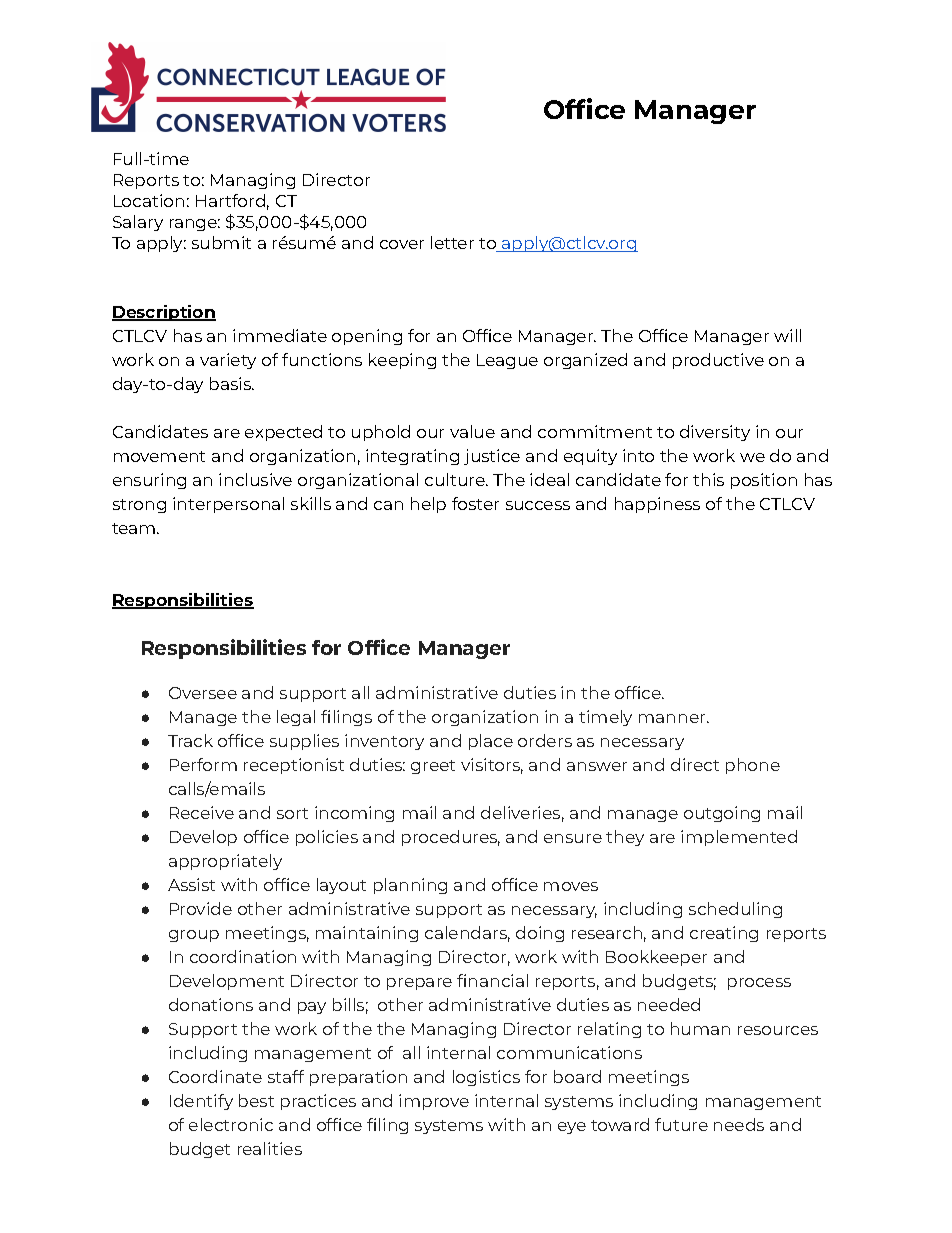  Describe the element at coordinates (203, 764) in the screenshot. I see `Perform` at that location.
